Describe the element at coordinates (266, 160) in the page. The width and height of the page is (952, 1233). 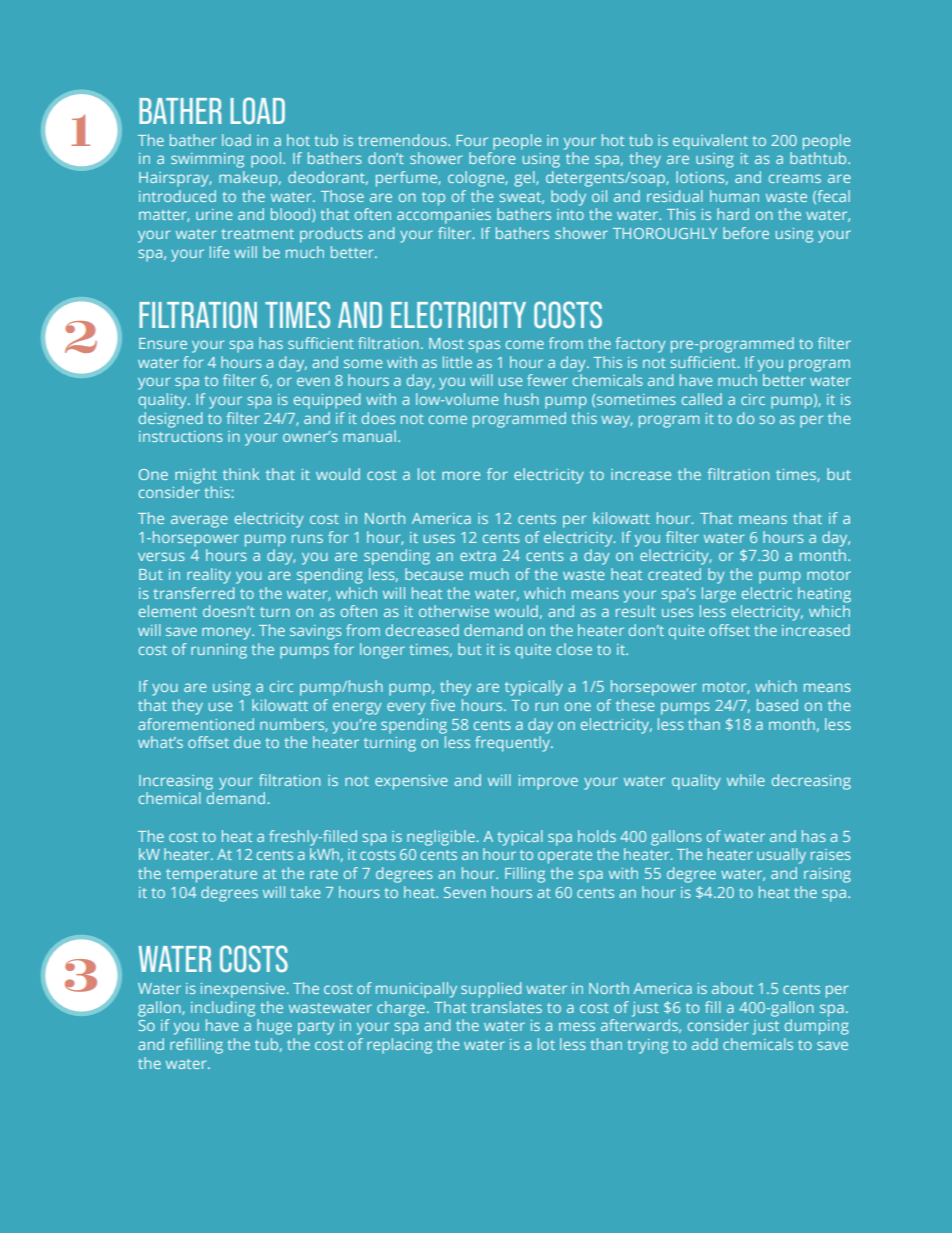
I see `pool` at that location.
